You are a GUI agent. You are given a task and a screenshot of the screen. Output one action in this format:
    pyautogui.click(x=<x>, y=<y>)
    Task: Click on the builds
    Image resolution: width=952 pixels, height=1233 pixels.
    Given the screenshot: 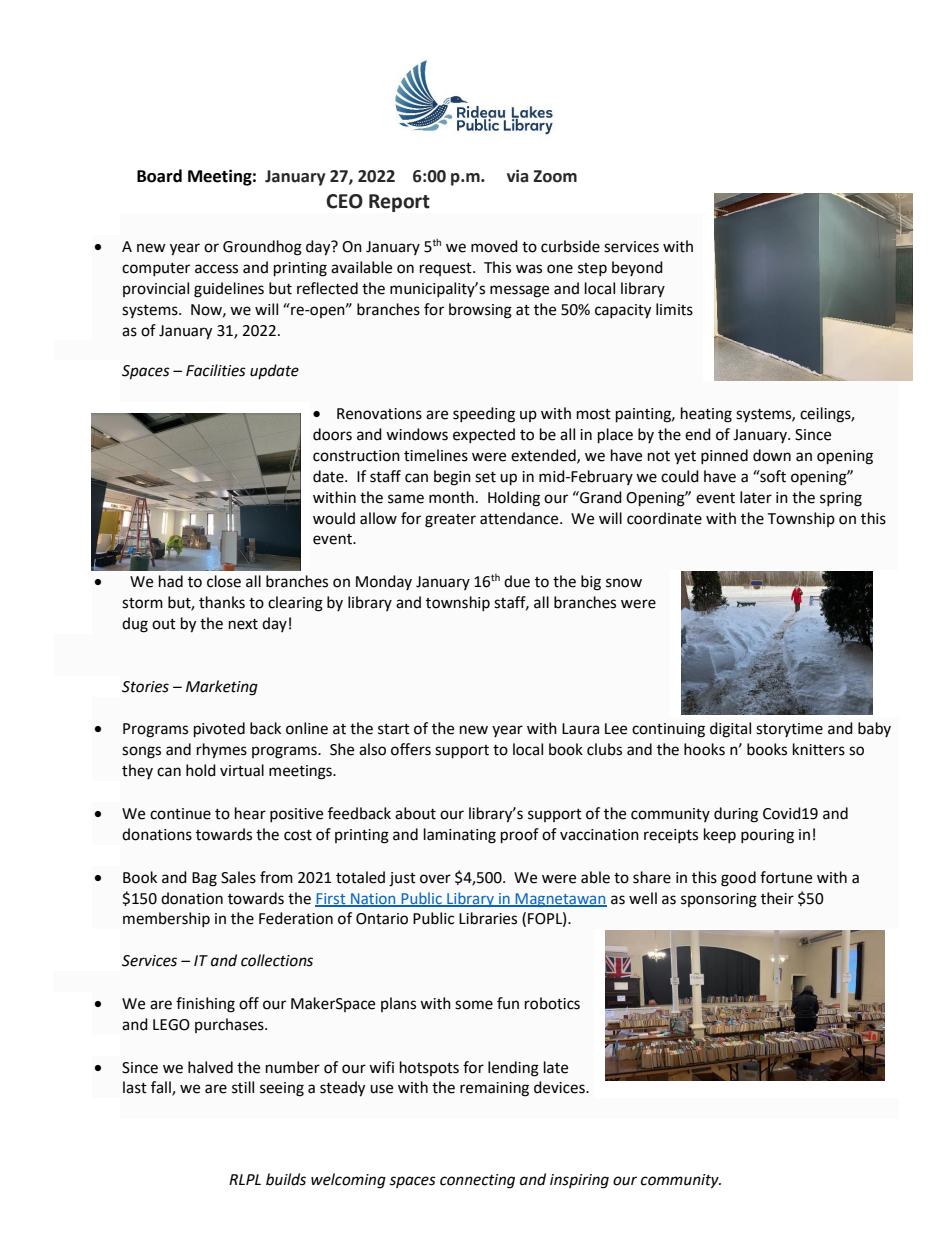 What is the action you would take?
    pyautogui.click(x=286, y=1179)
